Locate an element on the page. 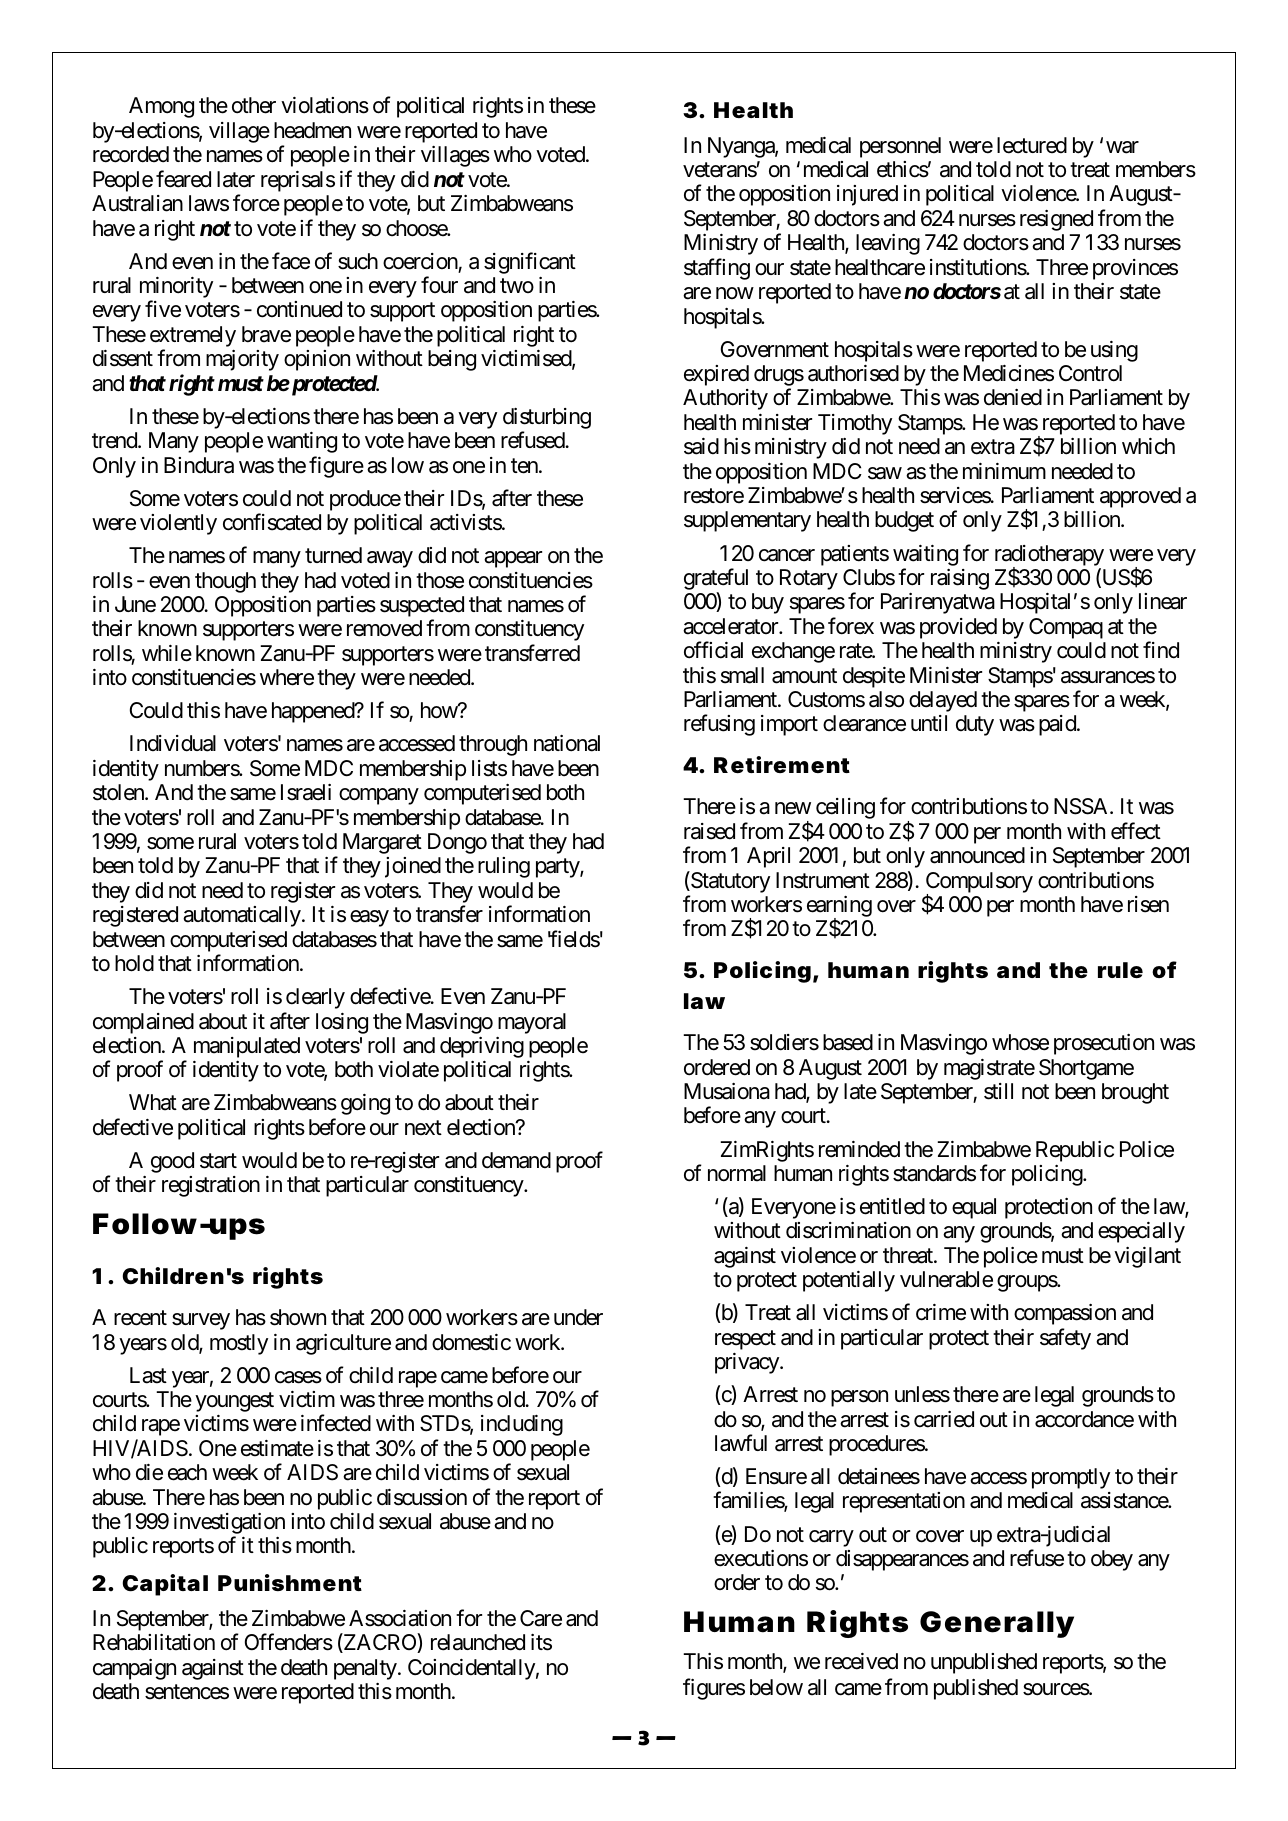 The width and height of the image is (1288, 1821). automatically is located at coordinates (242, 916).
